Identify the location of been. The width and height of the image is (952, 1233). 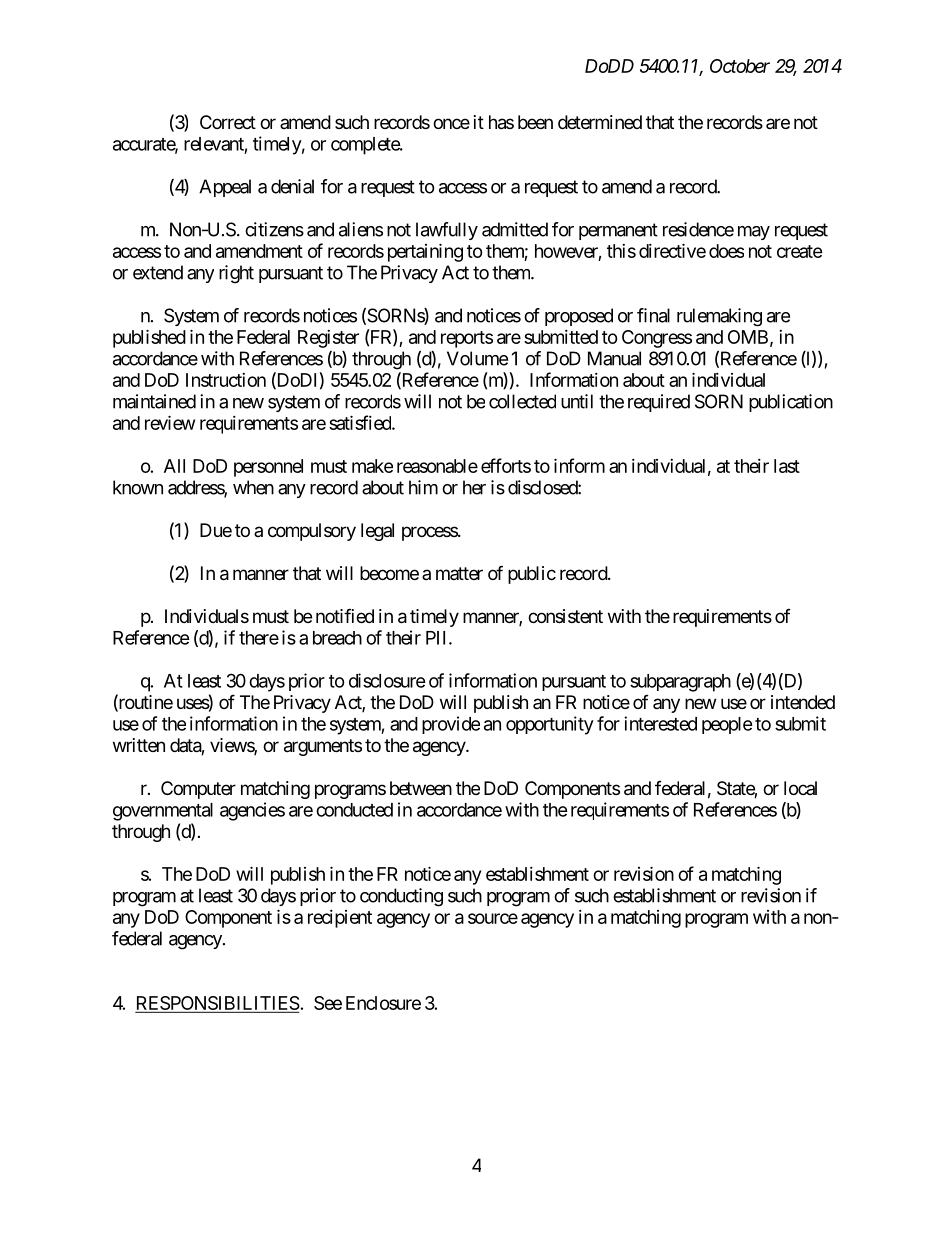
(535, 122).
